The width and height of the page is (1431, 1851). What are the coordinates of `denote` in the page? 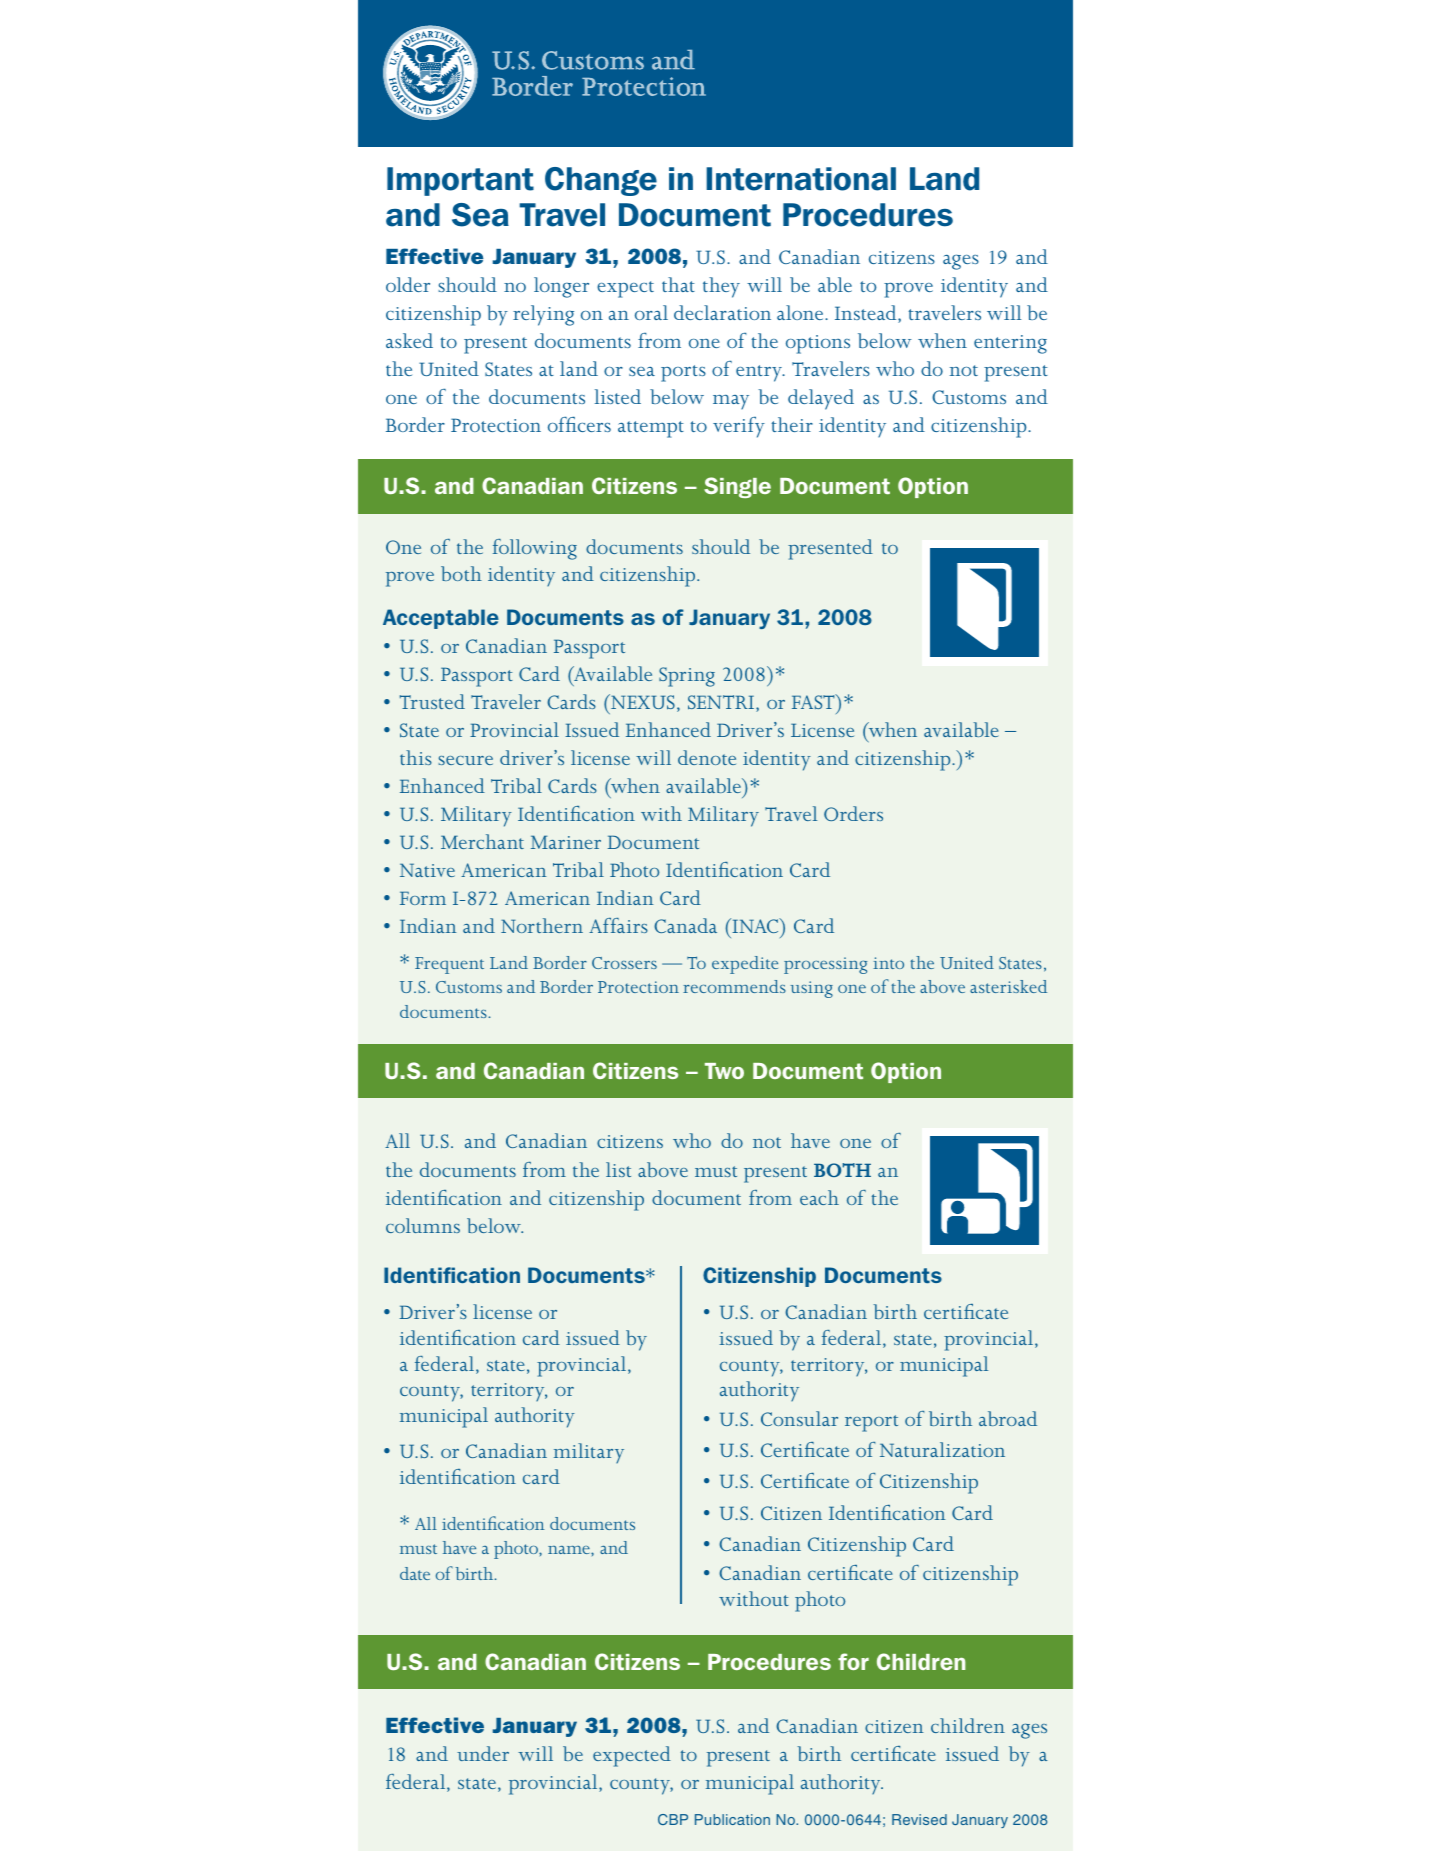 It's located at (707, 757).
